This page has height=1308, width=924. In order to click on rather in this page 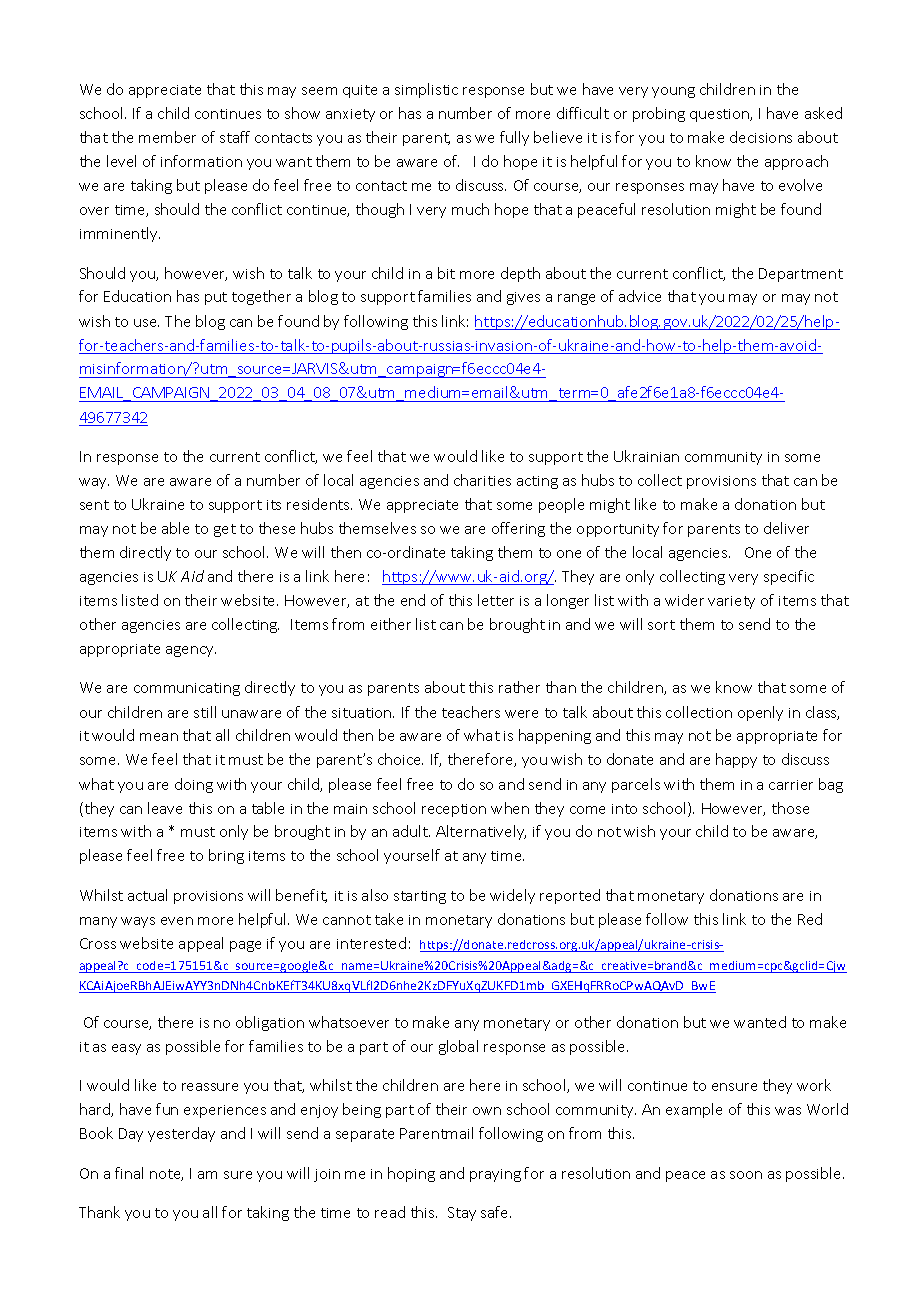, I will do `click(519, 687)`.
